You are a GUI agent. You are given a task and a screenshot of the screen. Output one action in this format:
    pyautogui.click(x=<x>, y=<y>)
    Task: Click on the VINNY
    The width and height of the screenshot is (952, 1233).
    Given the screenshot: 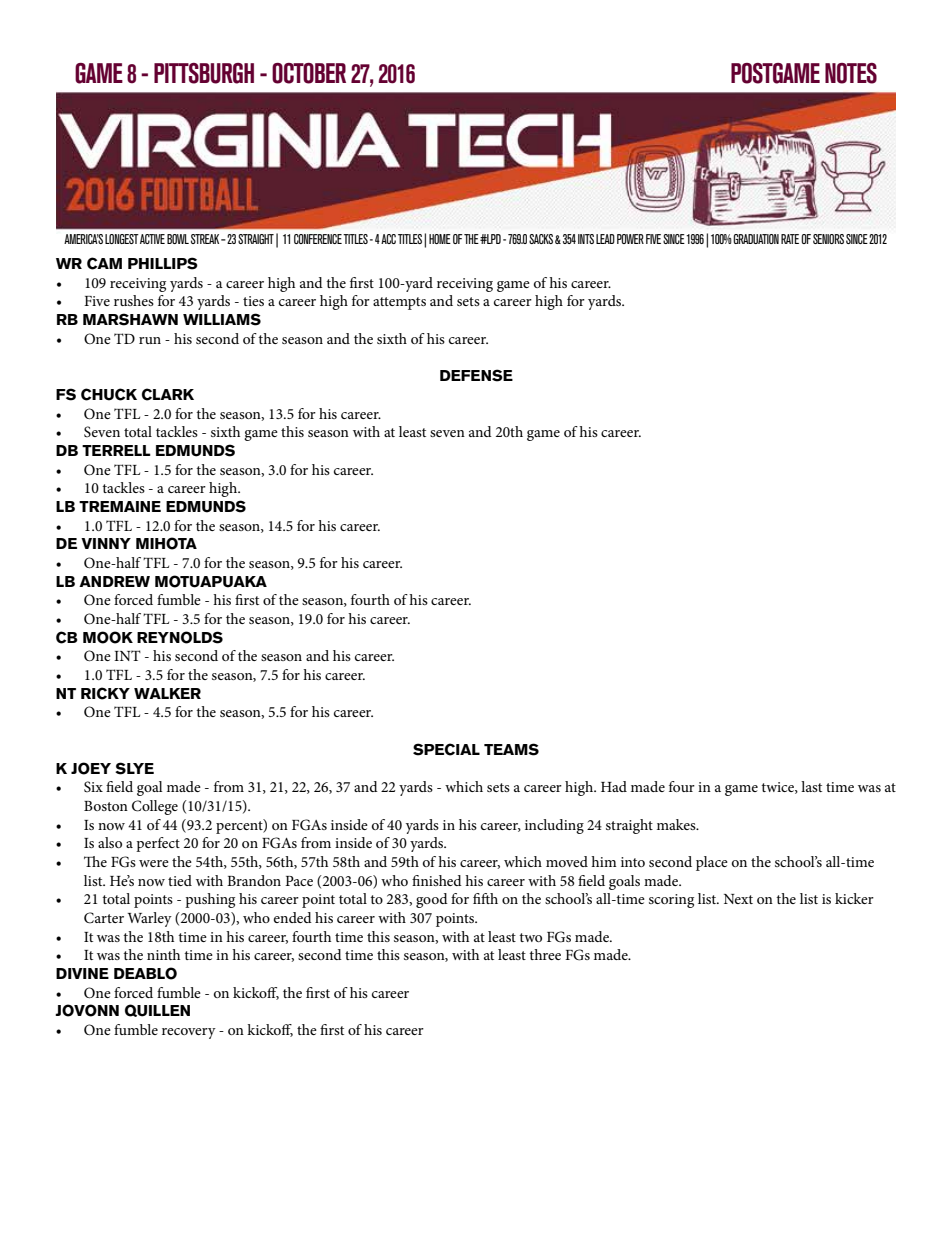 What is the action you would take?
    pyautogui.click(x=106, y=543)
